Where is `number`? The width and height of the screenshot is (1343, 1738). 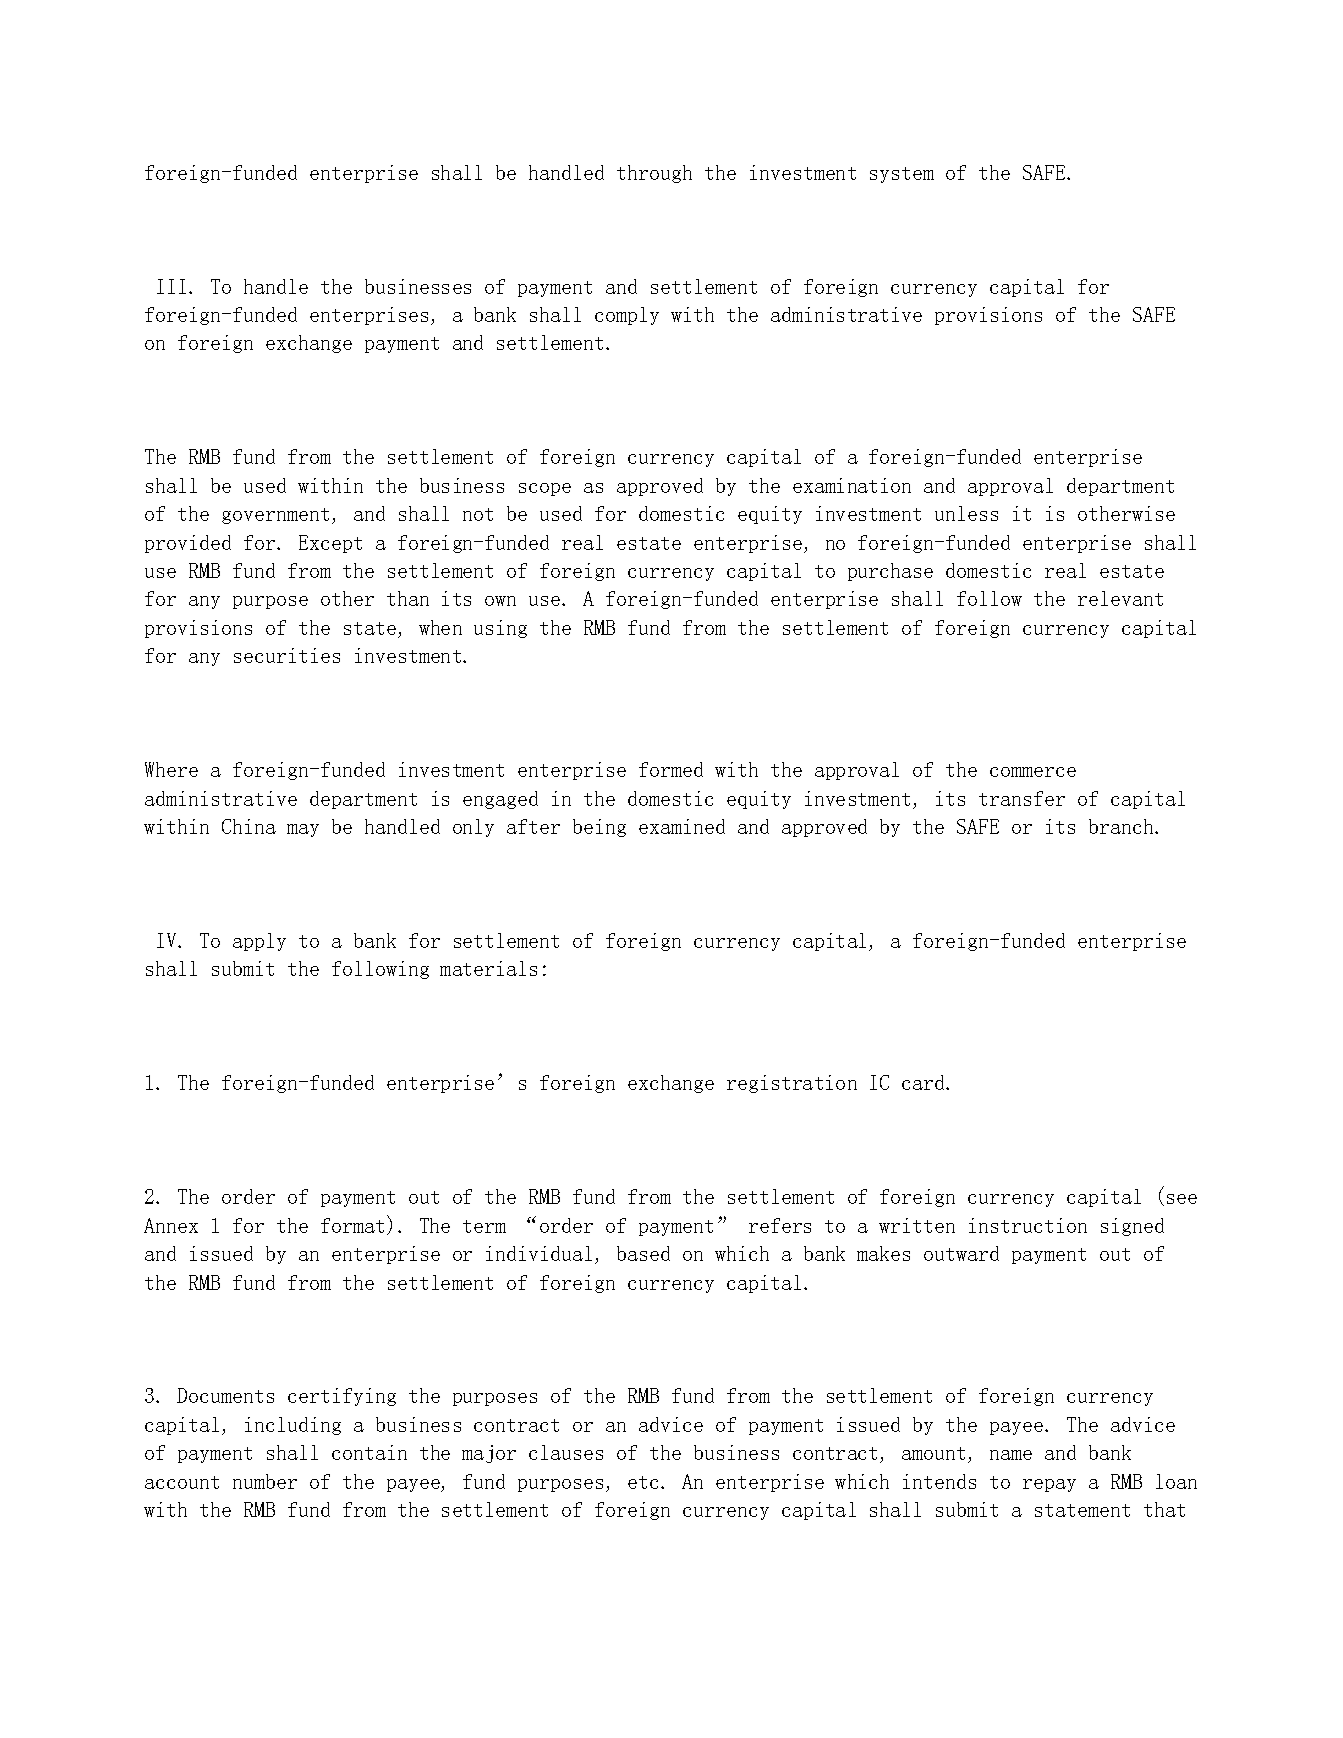 number is located at coordinates (265, 1481).
